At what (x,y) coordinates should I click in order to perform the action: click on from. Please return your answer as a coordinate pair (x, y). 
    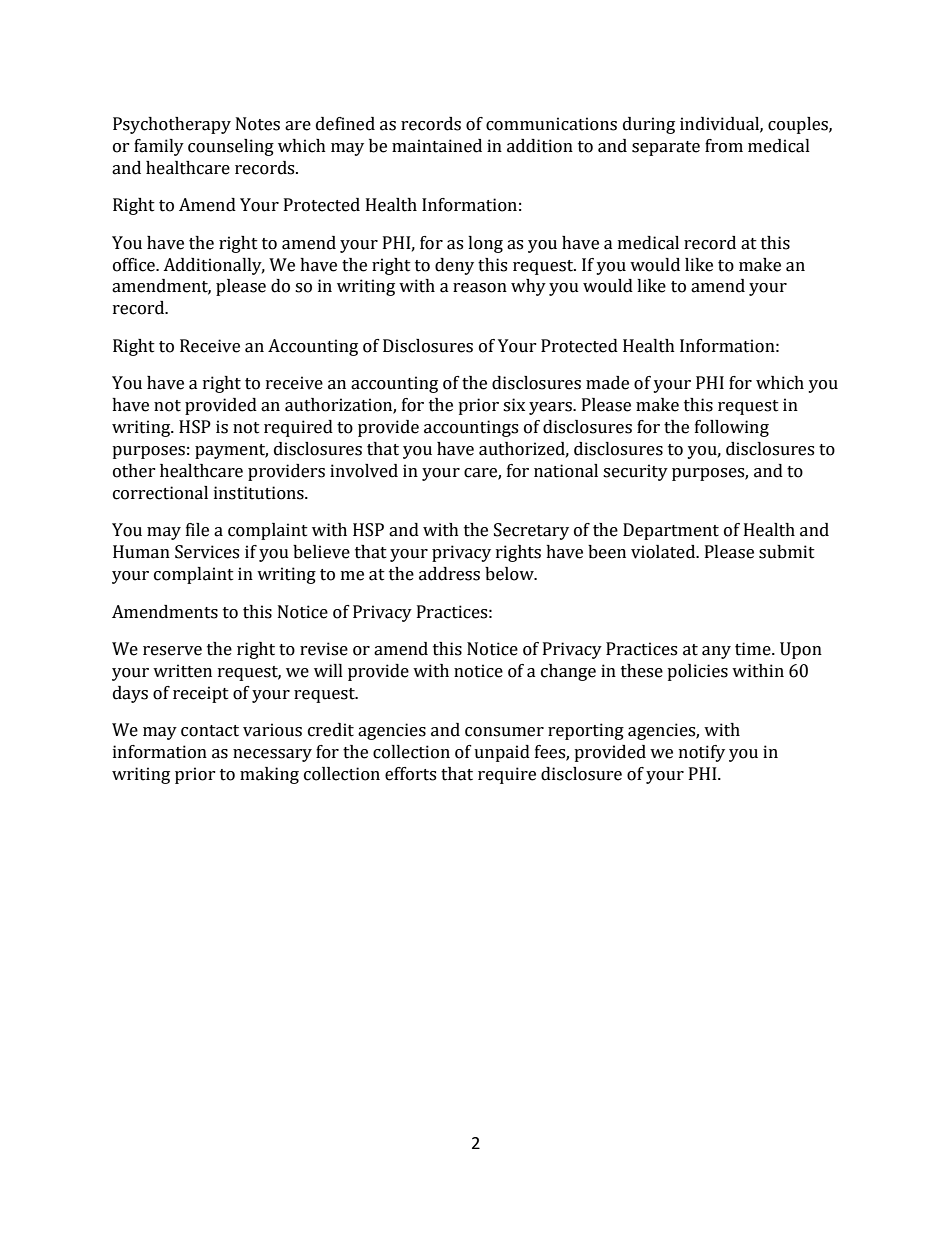
    Looking at the image, I should click on (724, 146).
